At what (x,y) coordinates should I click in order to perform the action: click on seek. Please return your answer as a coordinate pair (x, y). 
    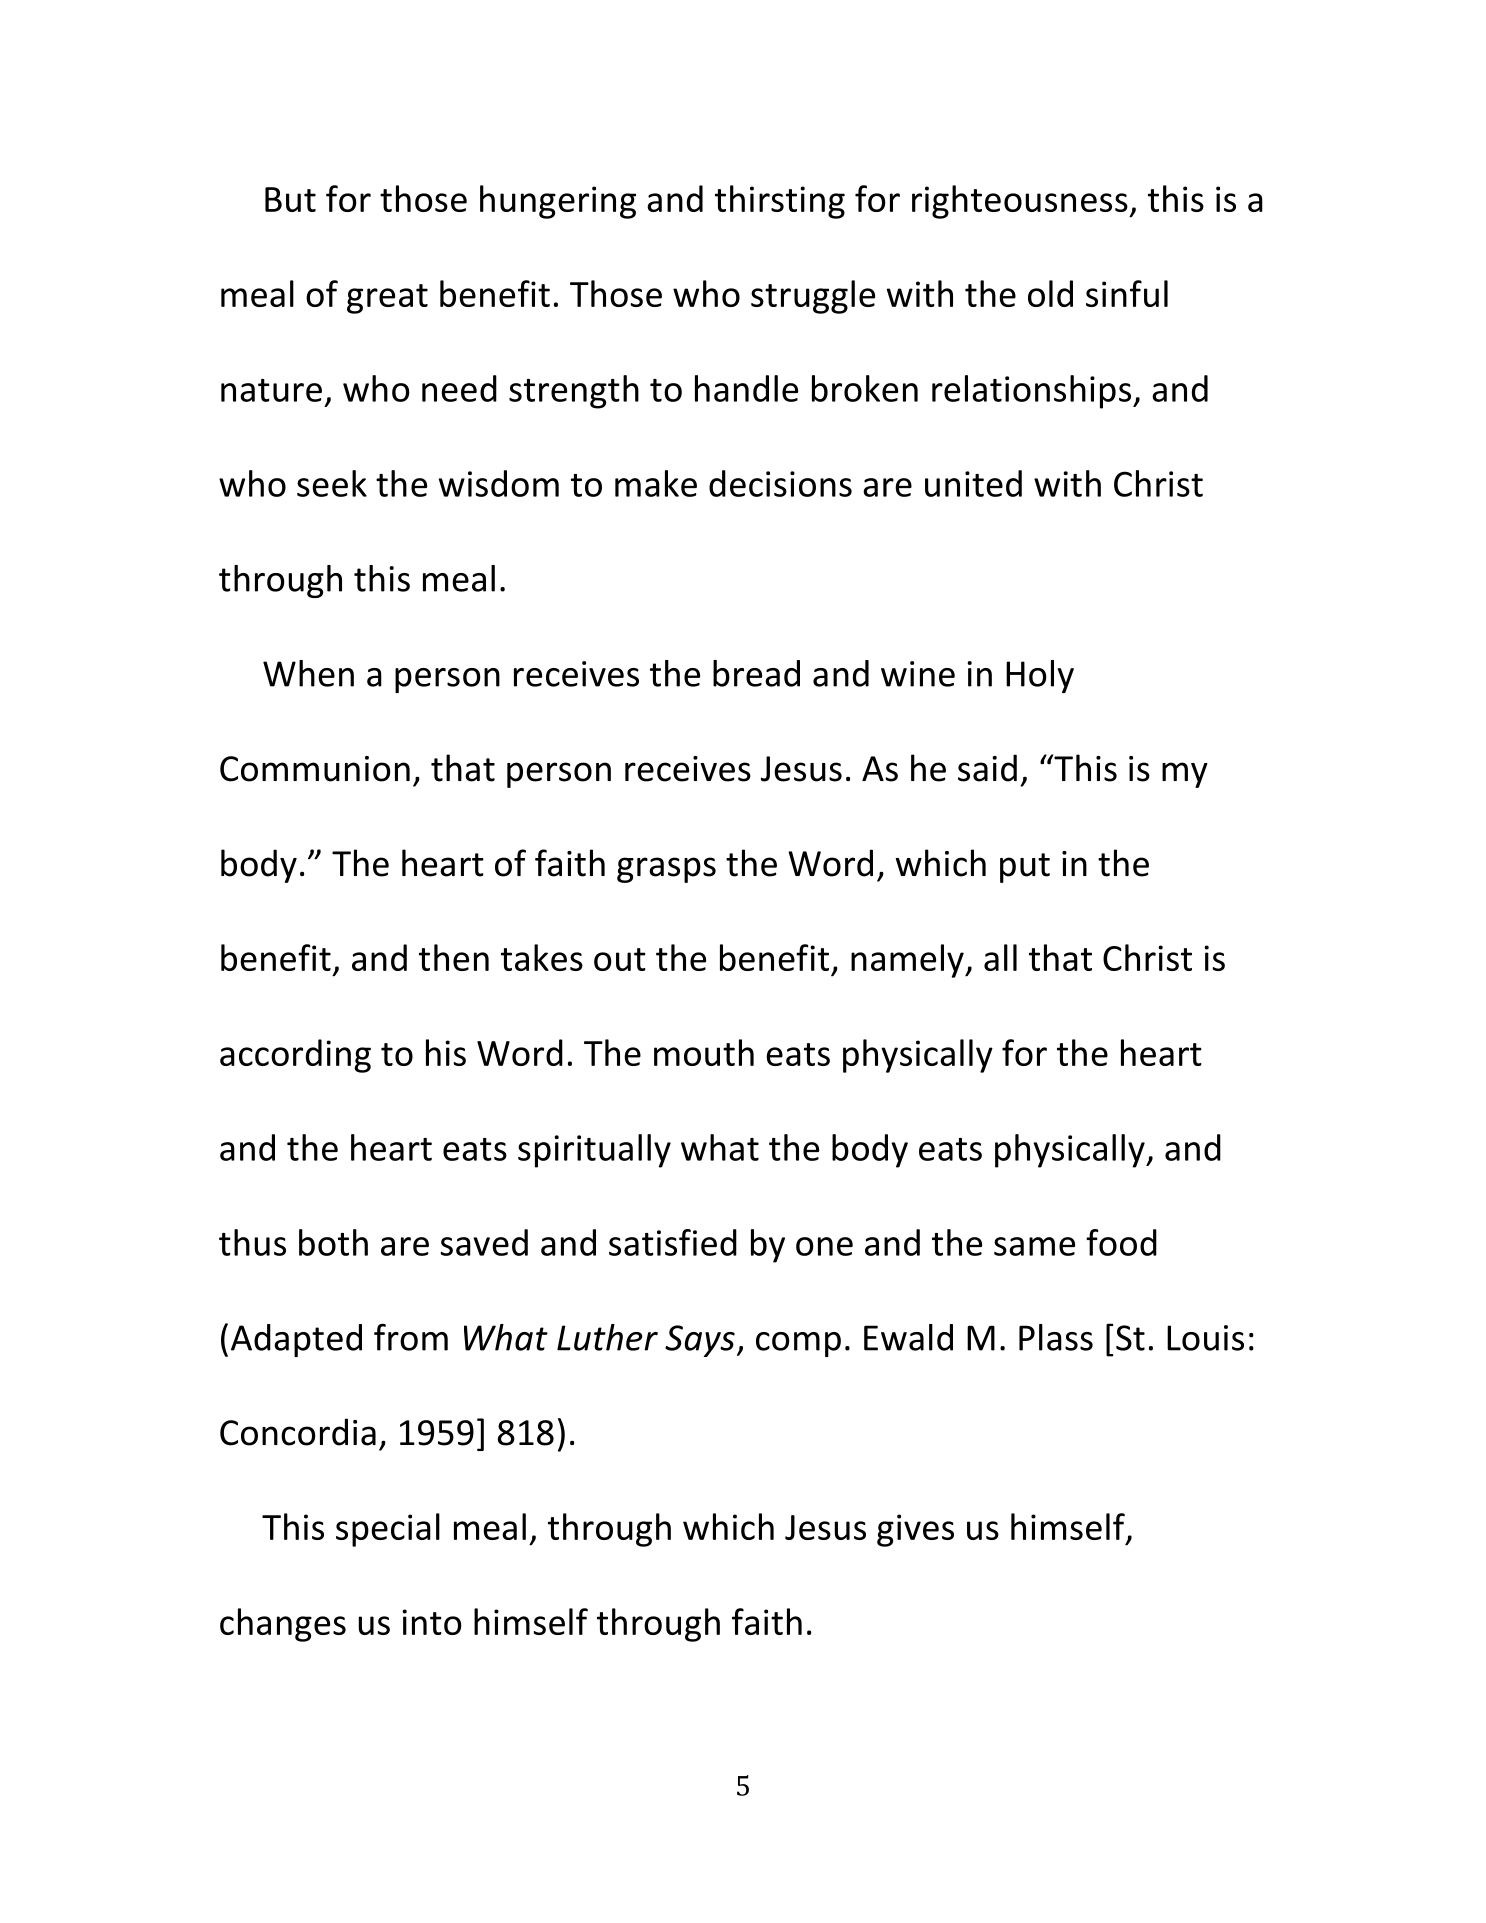
    Looking at the image, I should click on (332, 483).
